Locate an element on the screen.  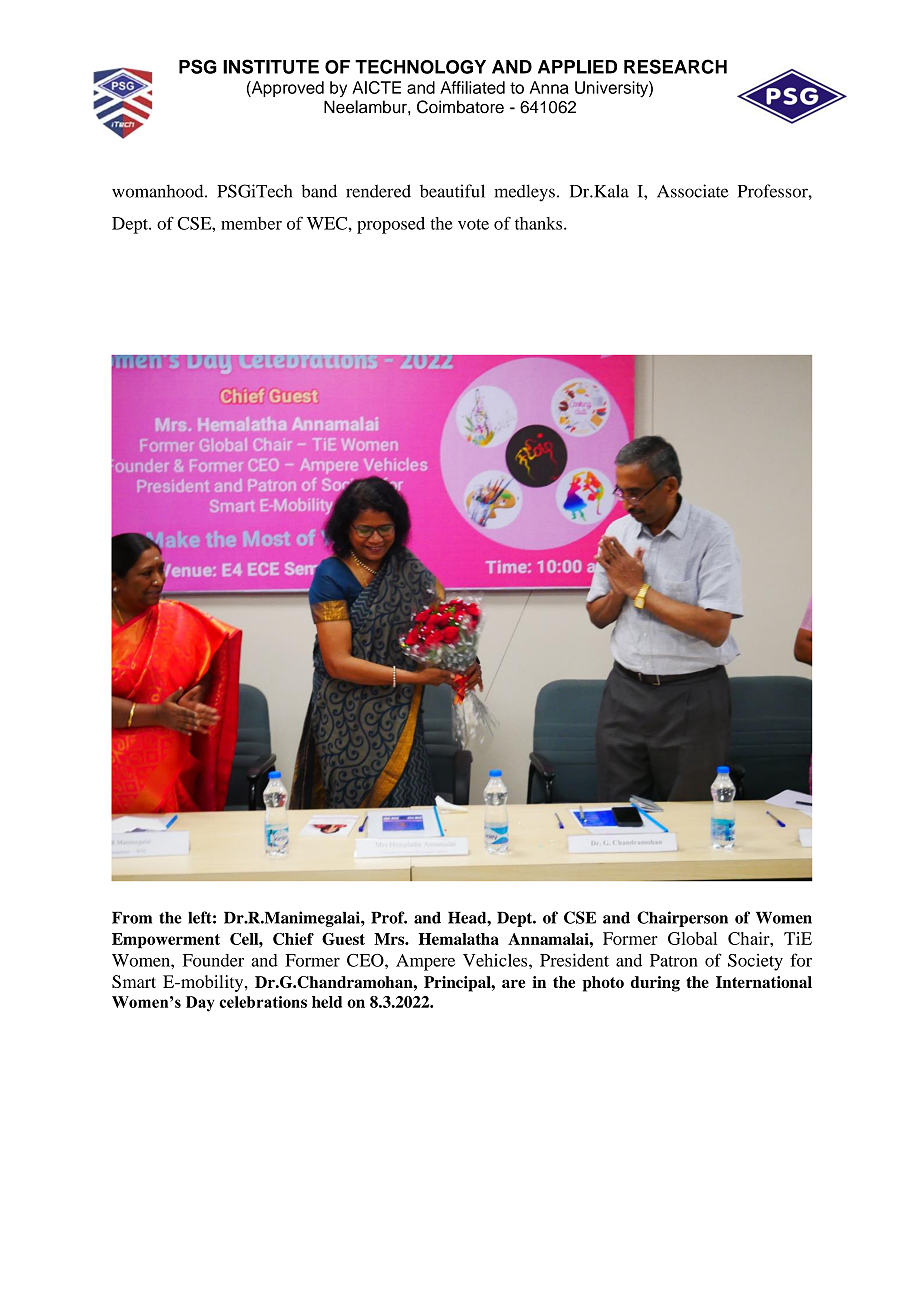
thanks is located at coordinates (540, 223).
